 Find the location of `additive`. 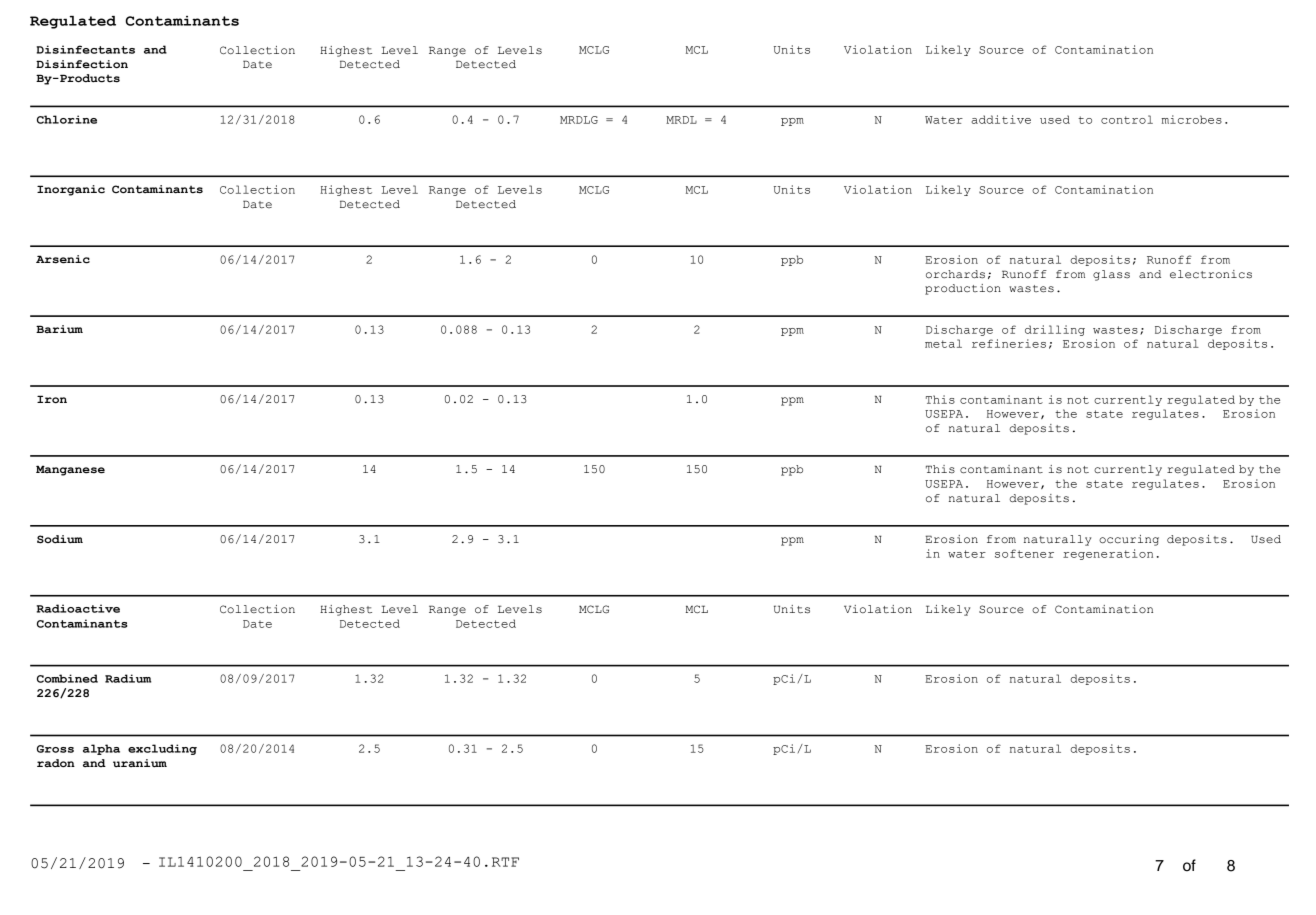

additive is located at coordinates (1001, 119).
